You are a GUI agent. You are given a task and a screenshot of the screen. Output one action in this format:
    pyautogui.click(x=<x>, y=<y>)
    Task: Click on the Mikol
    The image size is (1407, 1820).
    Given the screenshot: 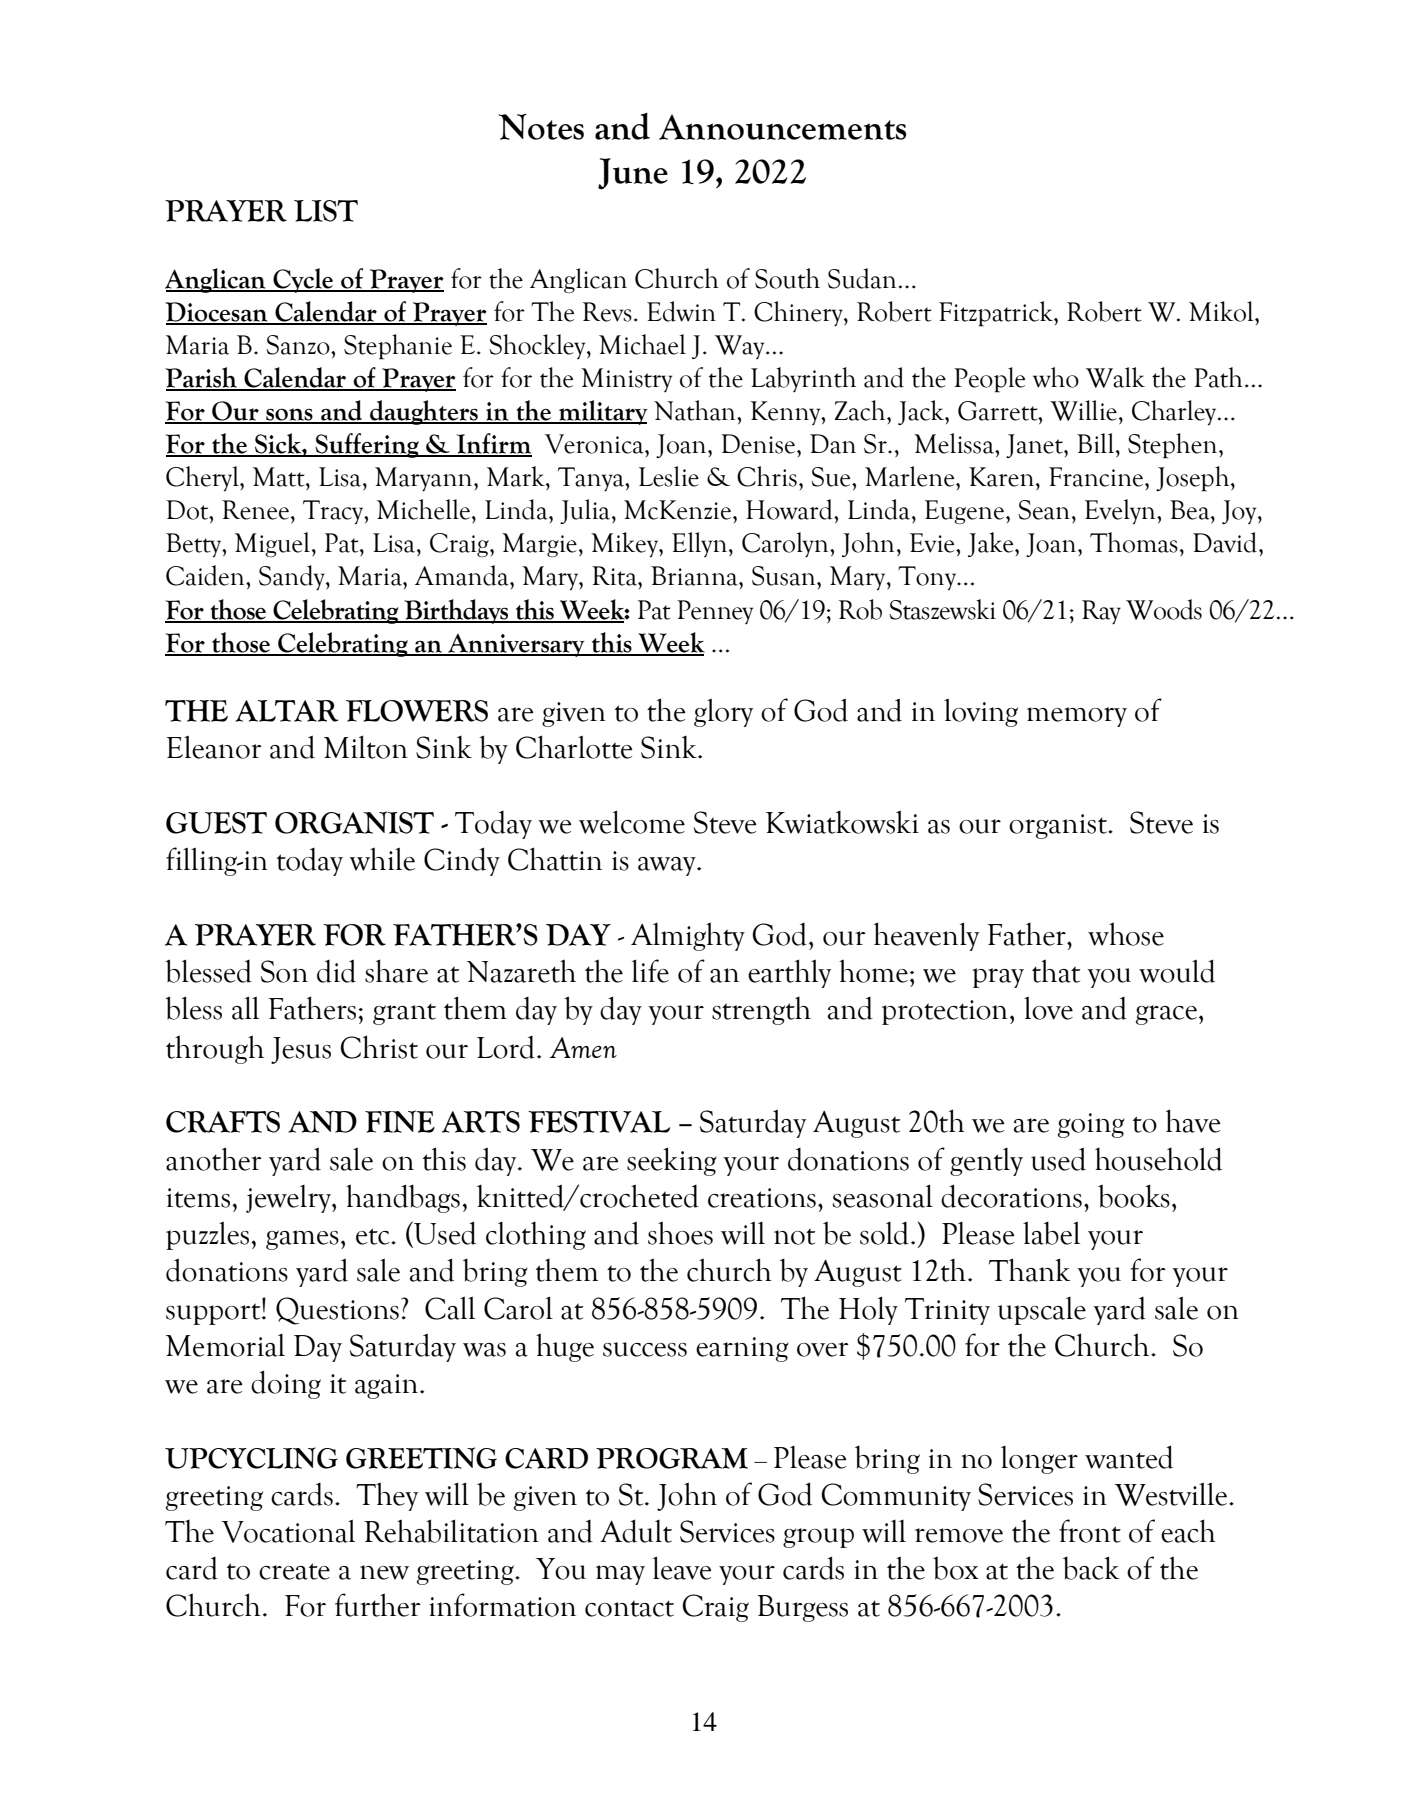 What is the action you would take?
    pyautogui.click(x=1222, y=311)
